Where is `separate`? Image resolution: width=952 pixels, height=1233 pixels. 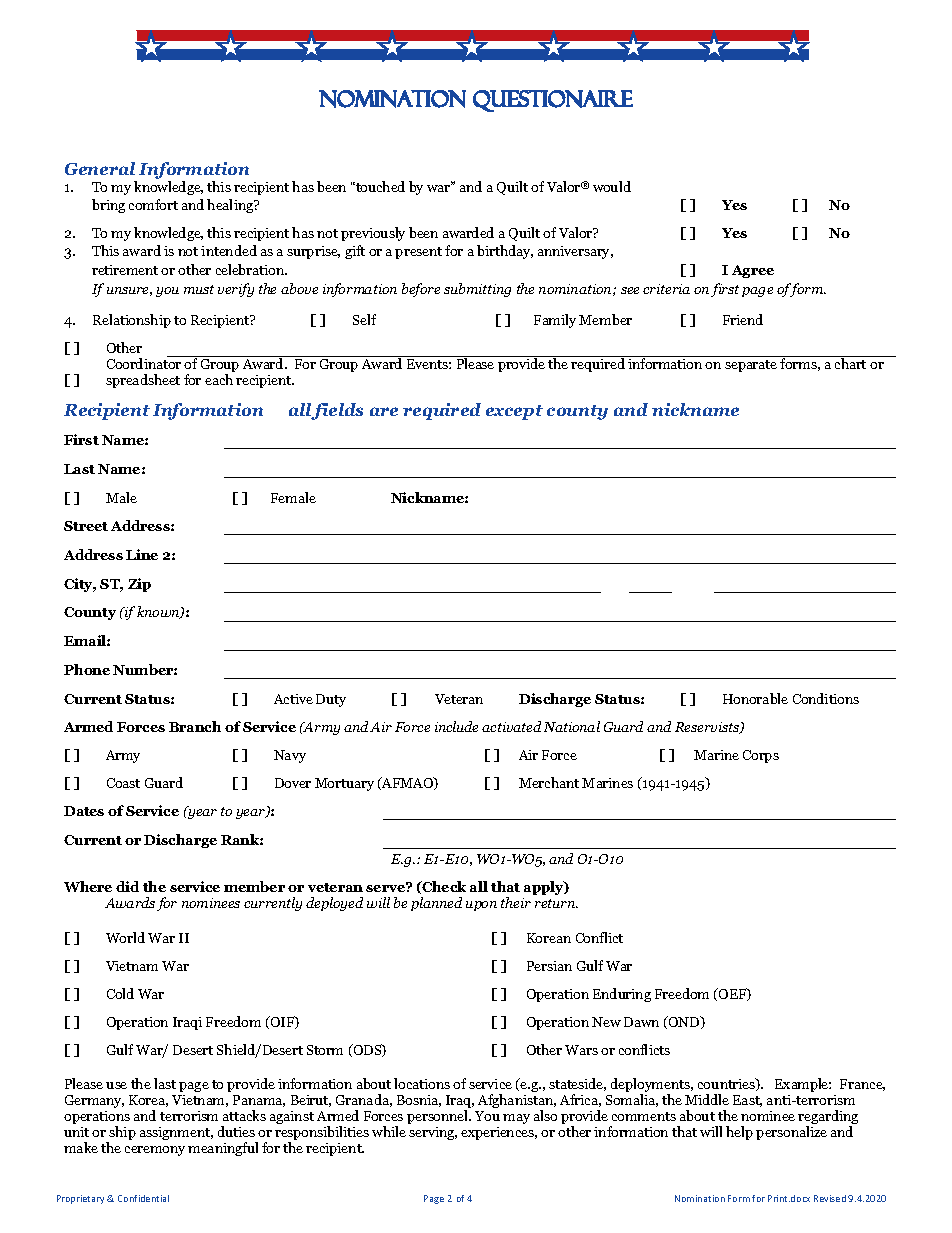 separate is located at coordinates (751, 366).
